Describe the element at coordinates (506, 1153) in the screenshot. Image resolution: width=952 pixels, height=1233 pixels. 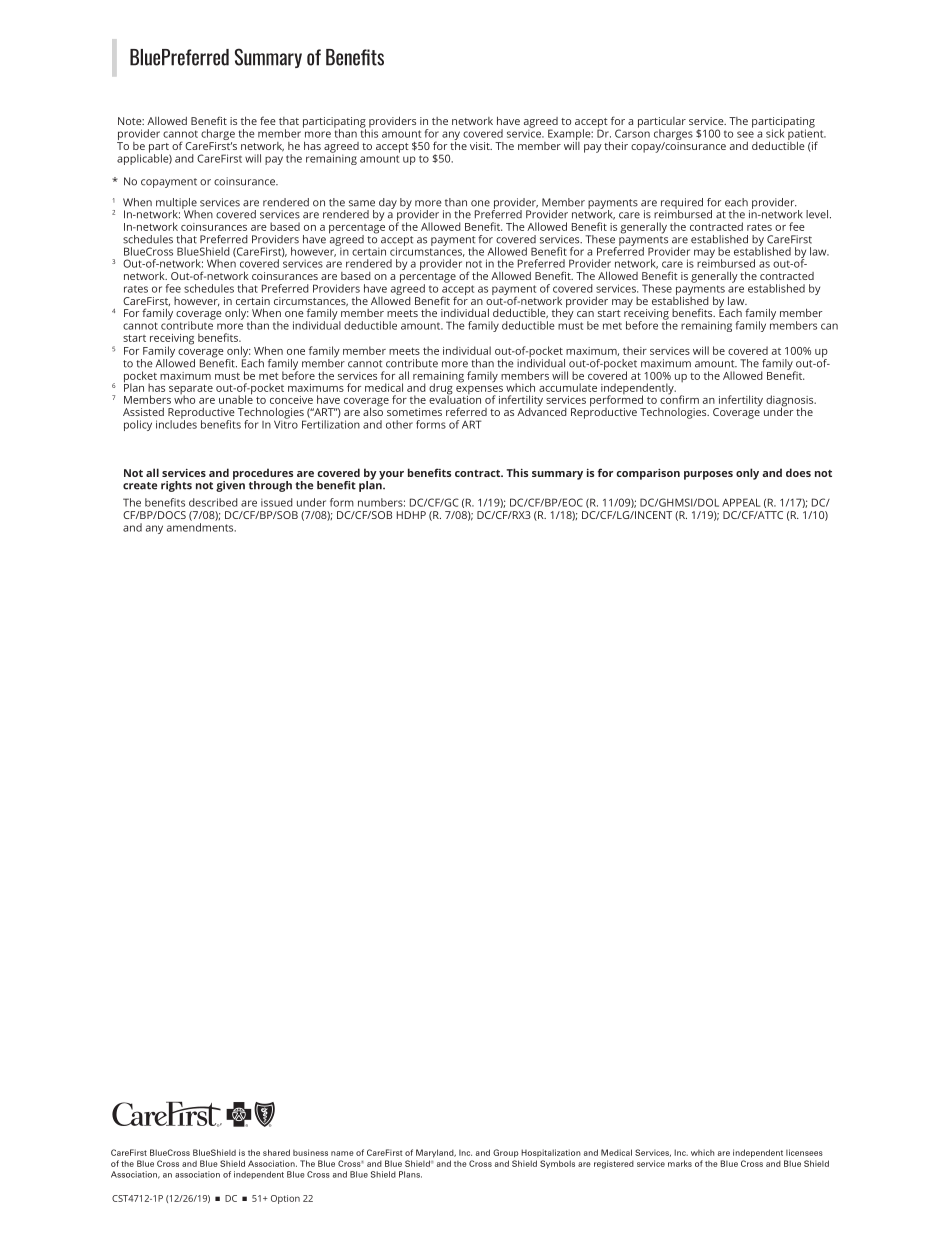
I see `Group` at that location.
